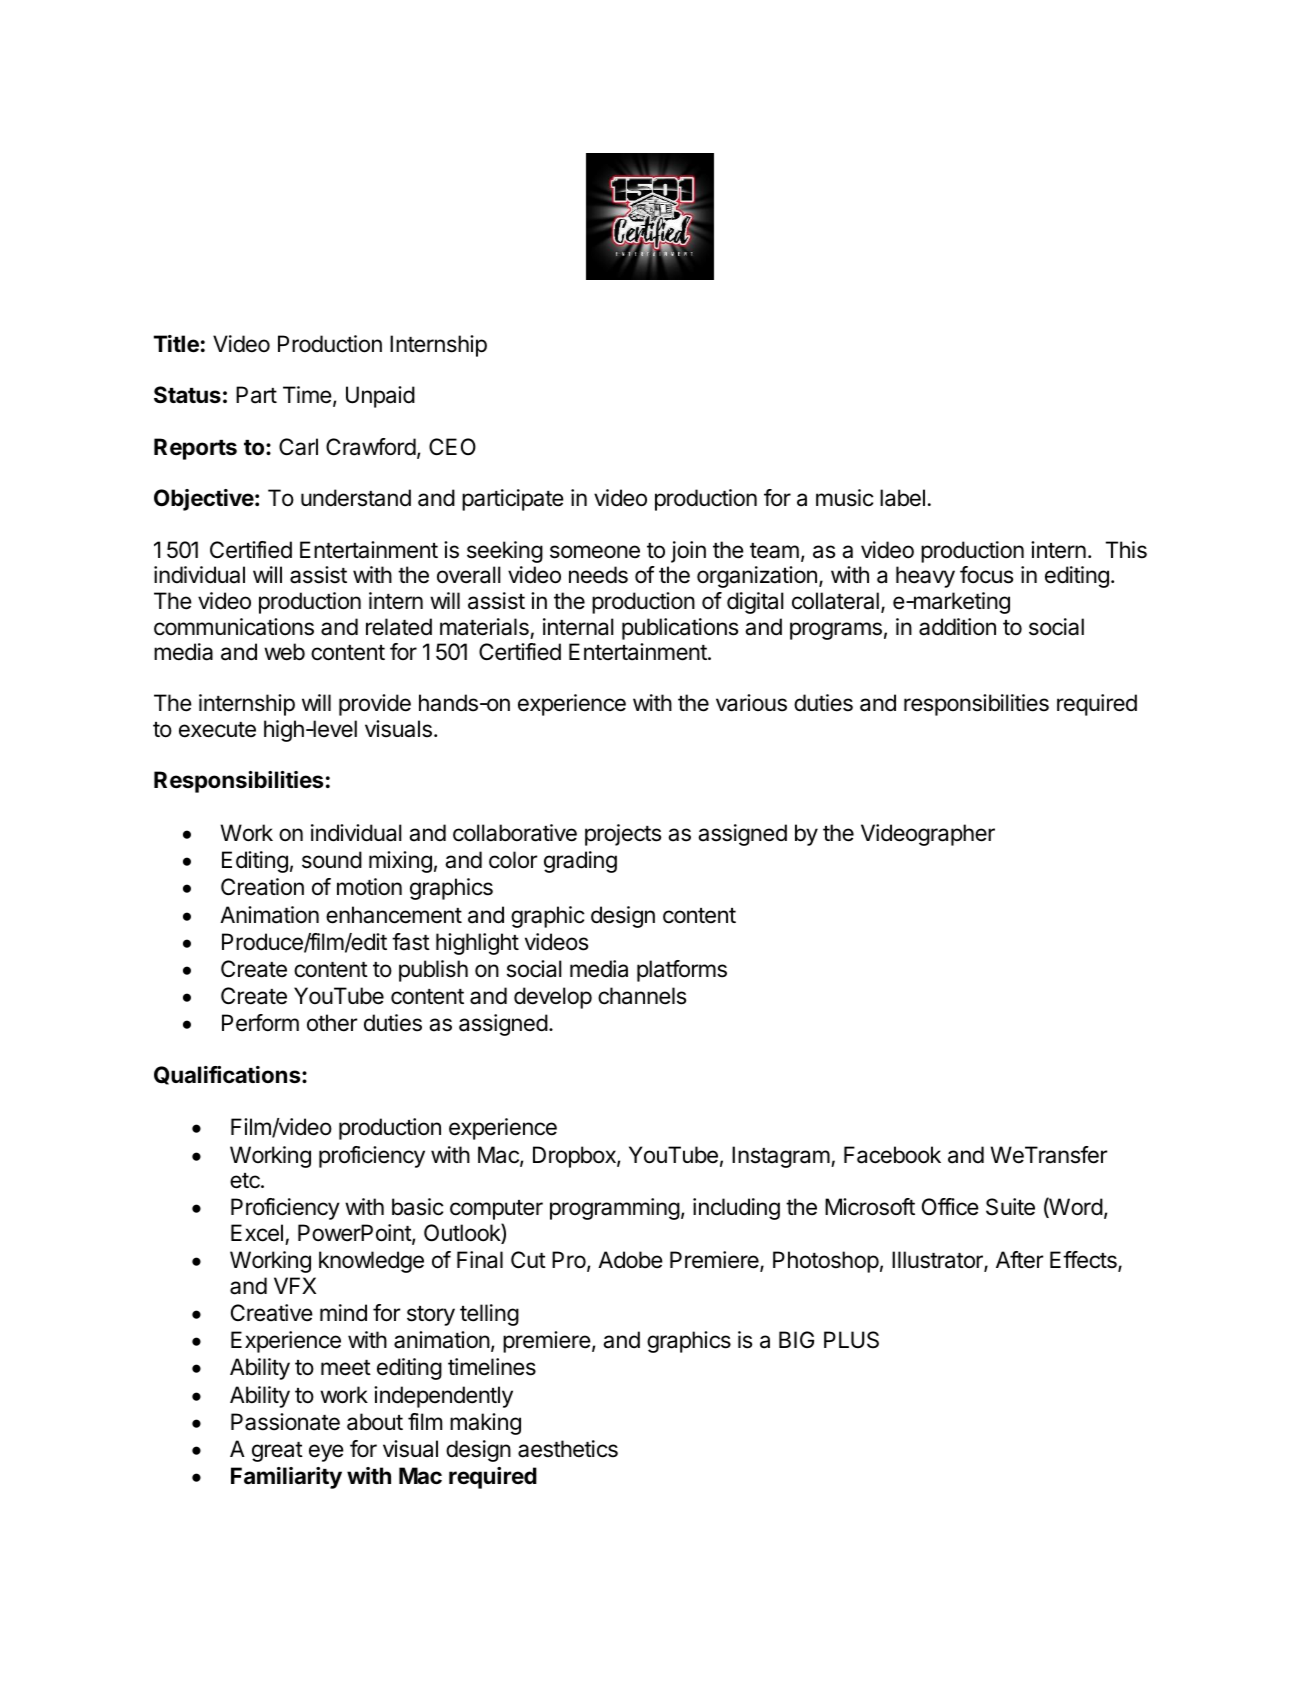 The image size is (1301, 1683). What do you see at coordinates (902, 498) in the screenshot?
I see `label` at bounding box center [902, 498].
